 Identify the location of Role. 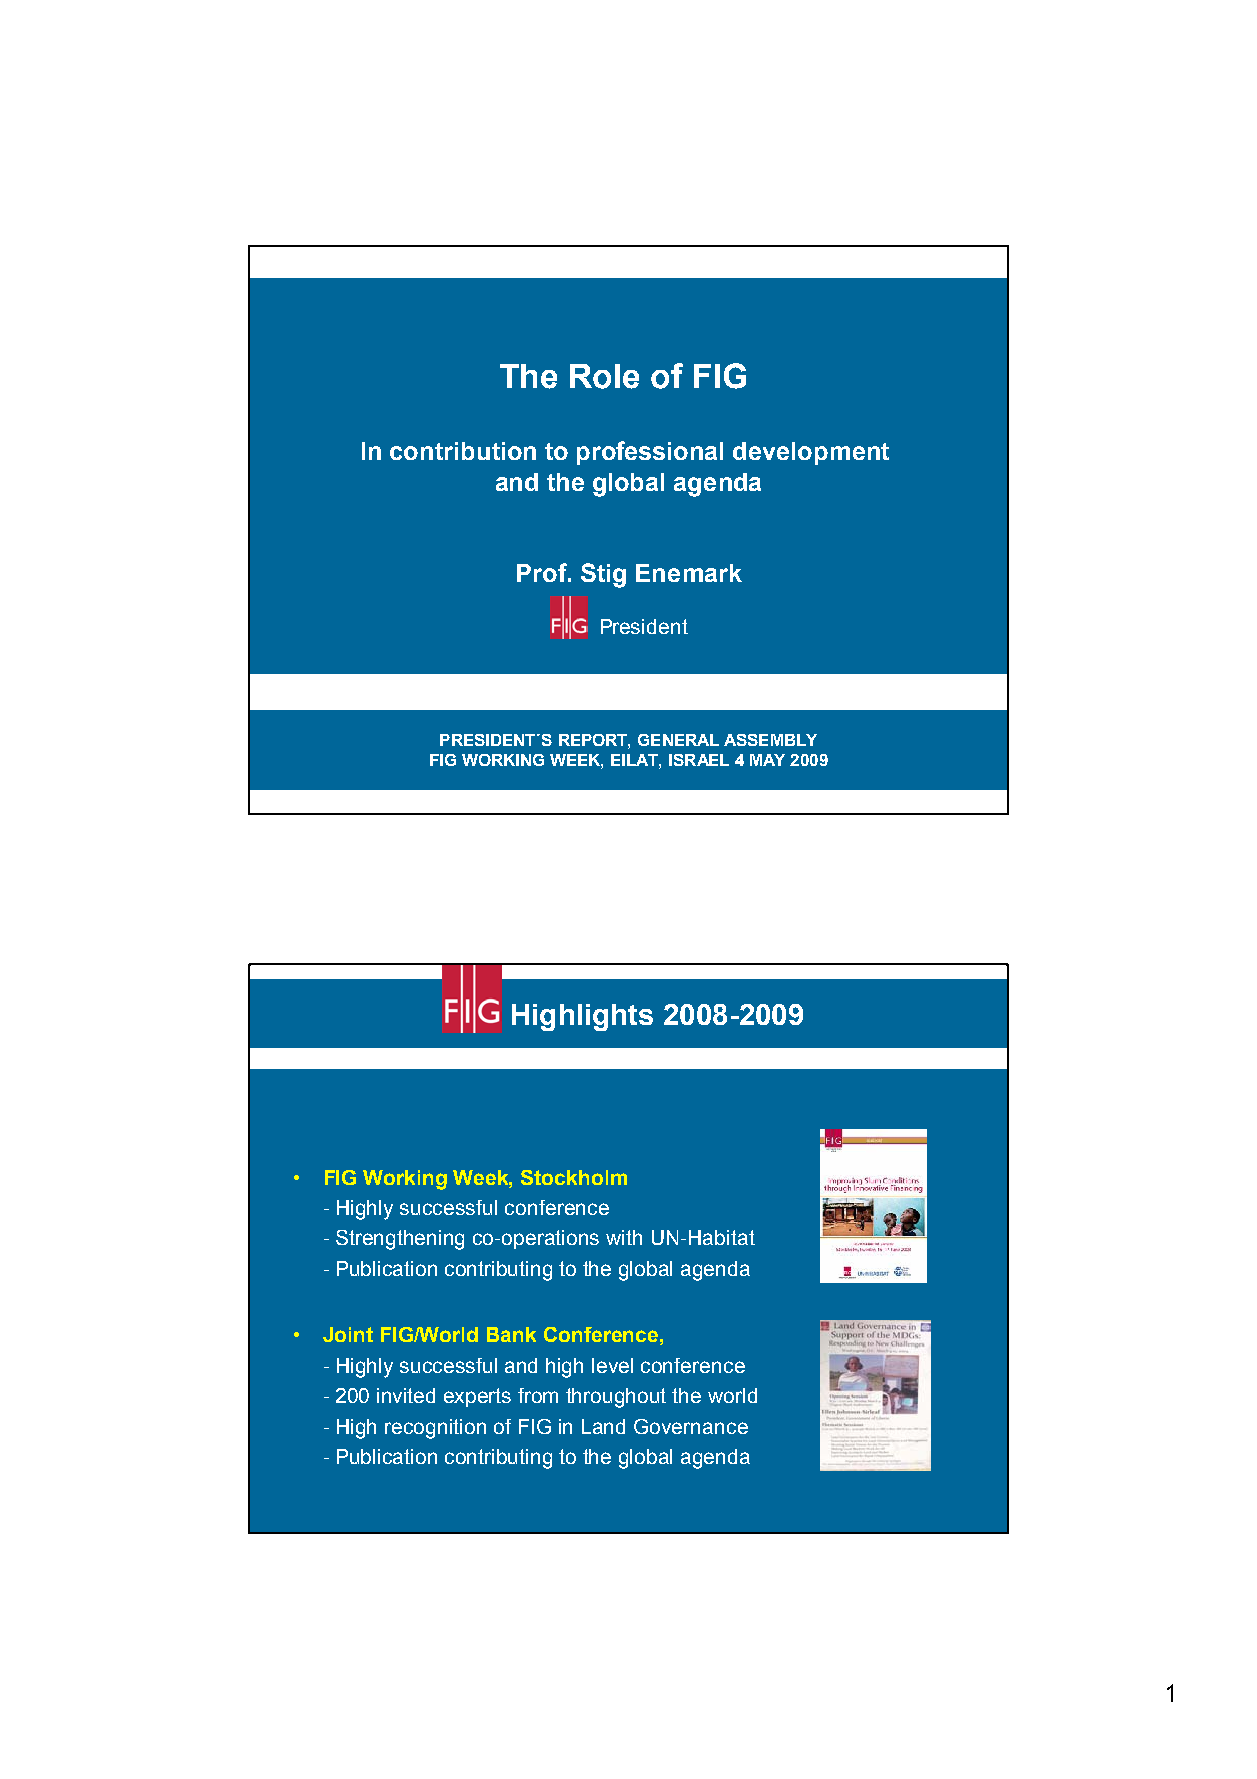
(604, 376).
